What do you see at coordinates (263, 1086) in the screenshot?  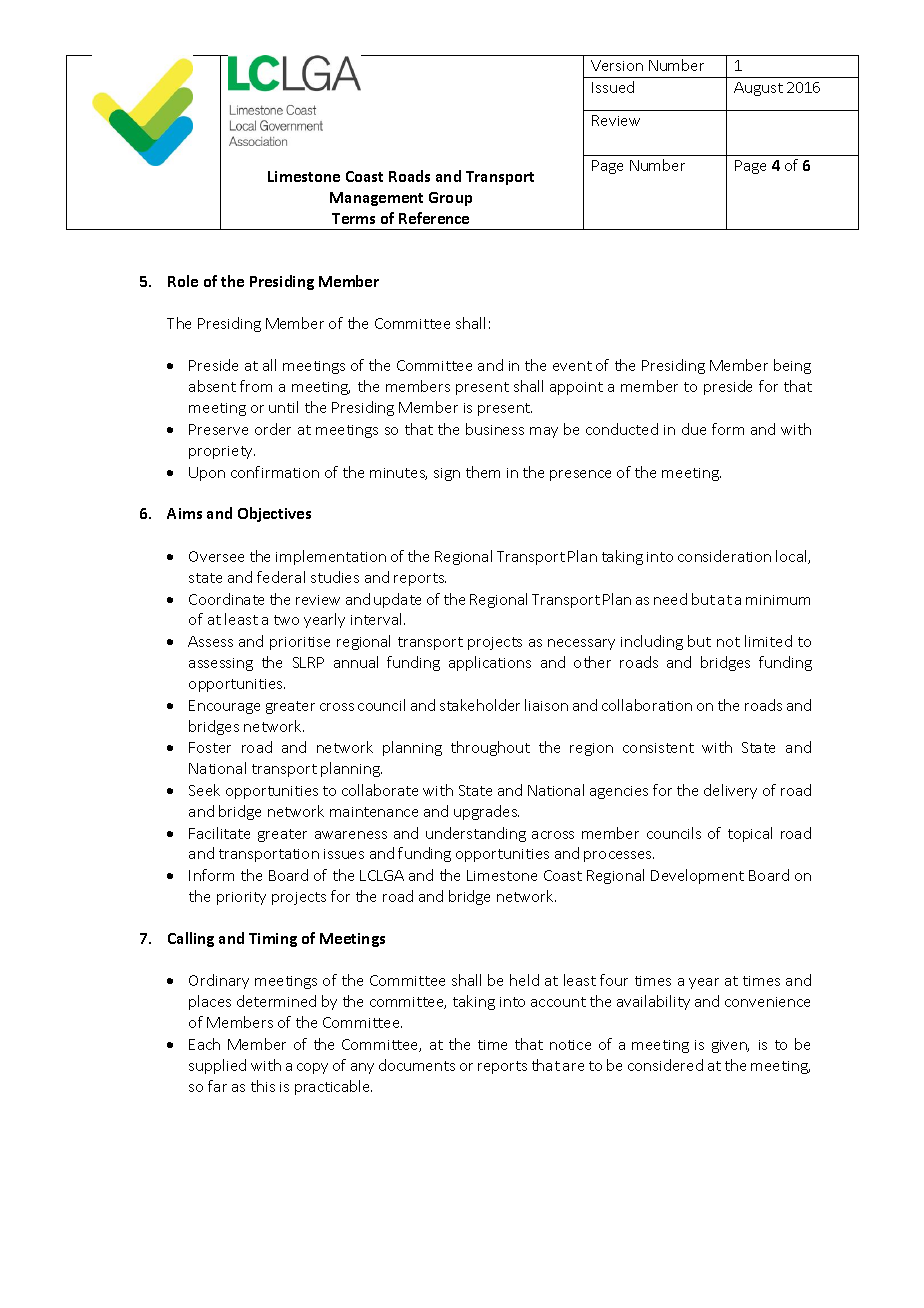 I see `this` at bounding box center [263, 1086].
